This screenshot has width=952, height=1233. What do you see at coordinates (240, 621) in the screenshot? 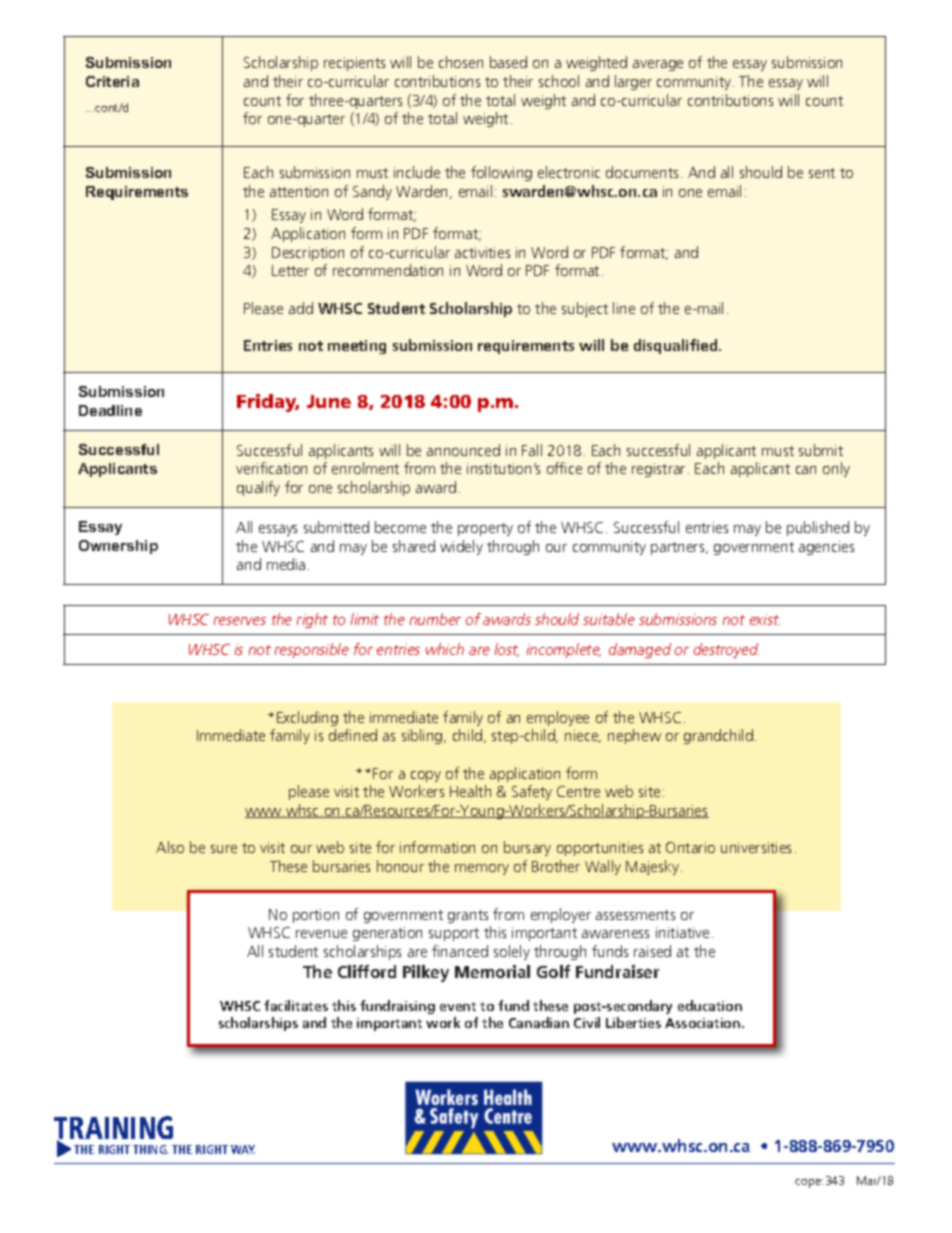
I see `reserves` at bounding box center [240, 621].
